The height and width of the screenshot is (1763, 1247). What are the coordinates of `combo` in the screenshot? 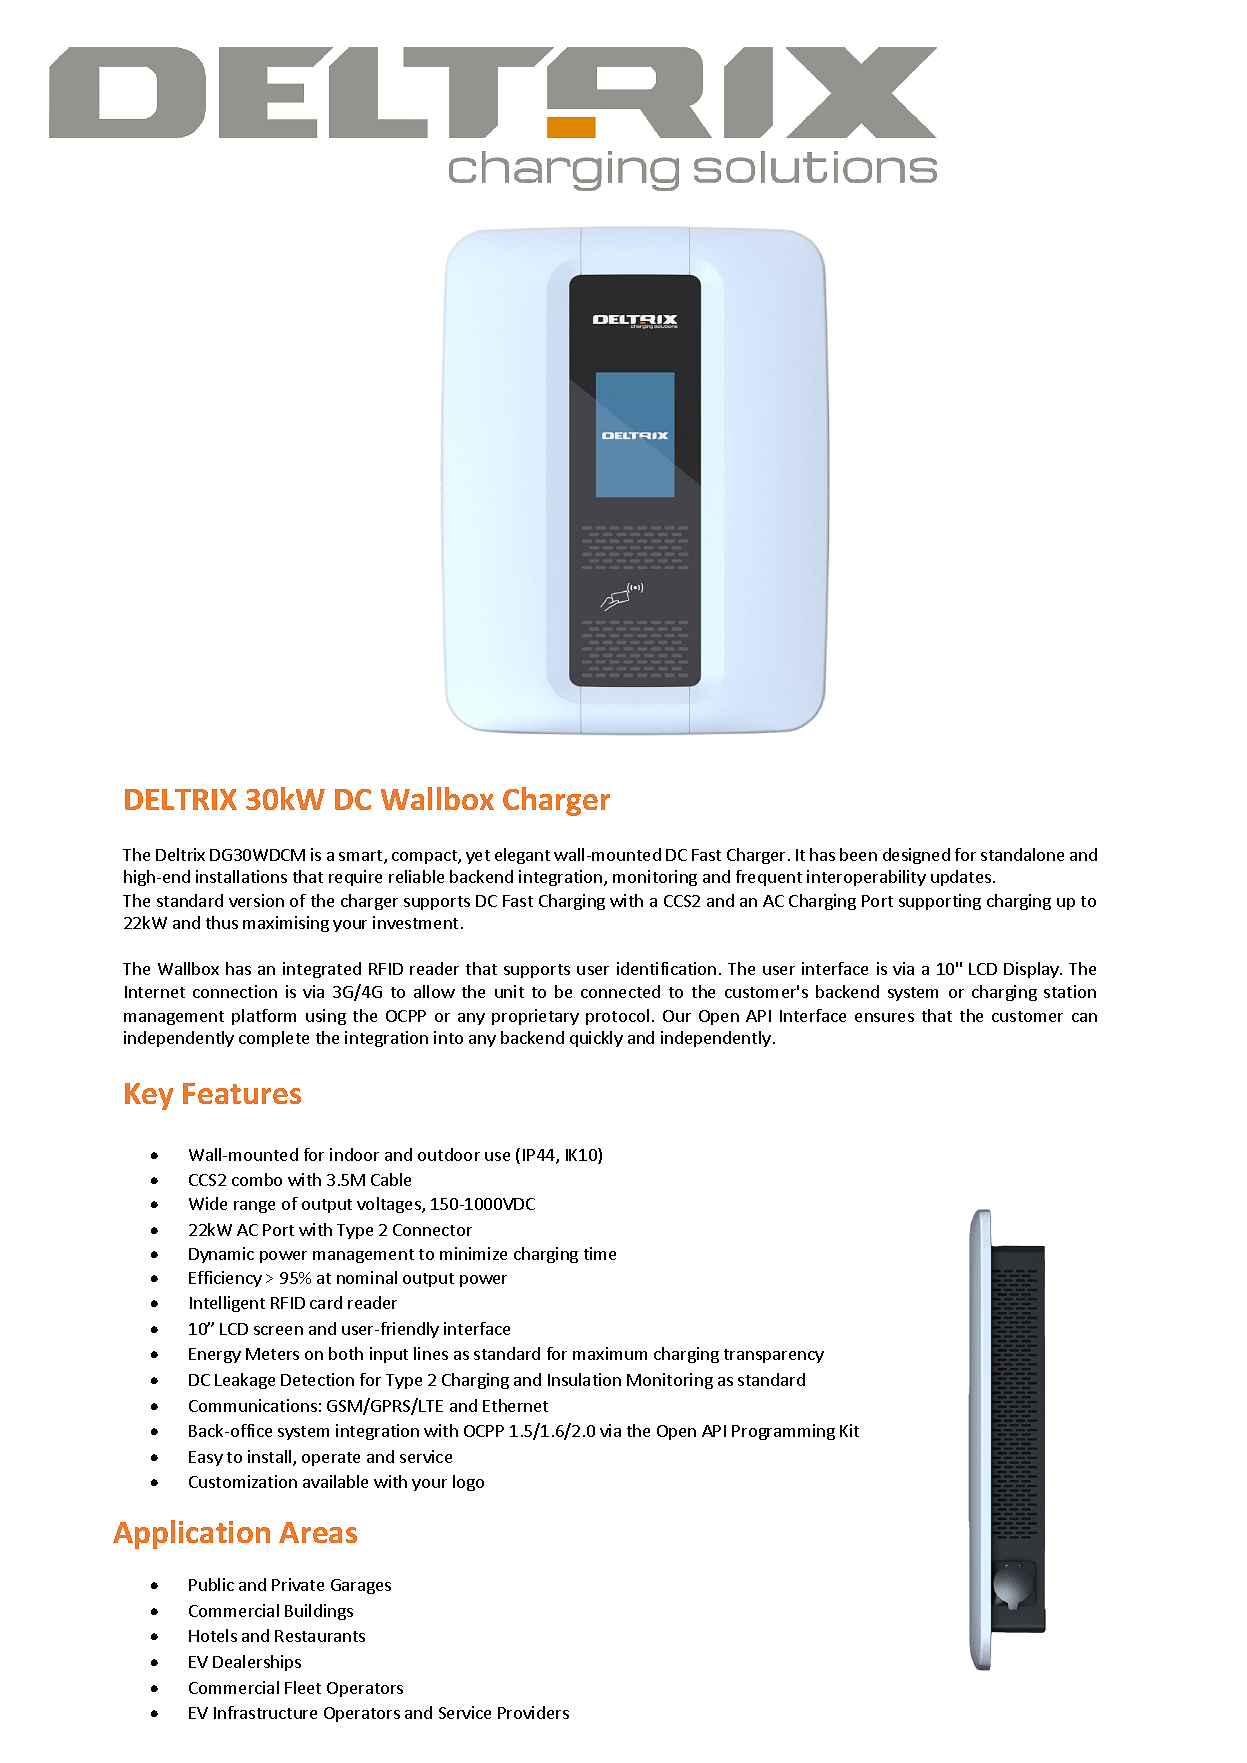 It's located at (257, 1179).
